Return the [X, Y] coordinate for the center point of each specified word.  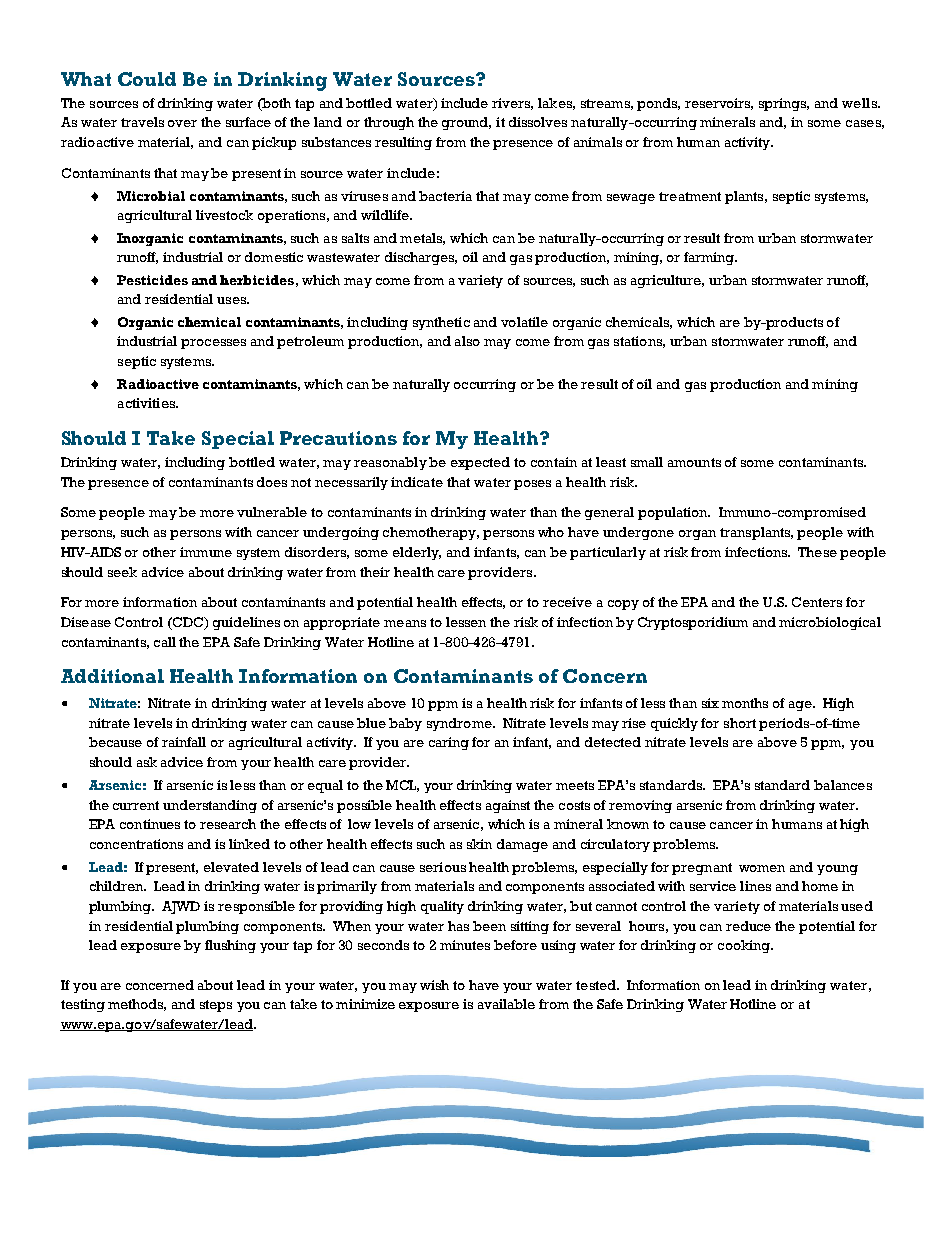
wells [860, 103]
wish [434, 985]
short [740, 723]
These [817, 552]
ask [147, 762]
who [551, 532]
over [182, 123]
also [467, 341]
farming [710, 258]
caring [449, 743]
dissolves [538, 122]
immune [206, 552]
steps [216, 1006]
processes [213, 344]
